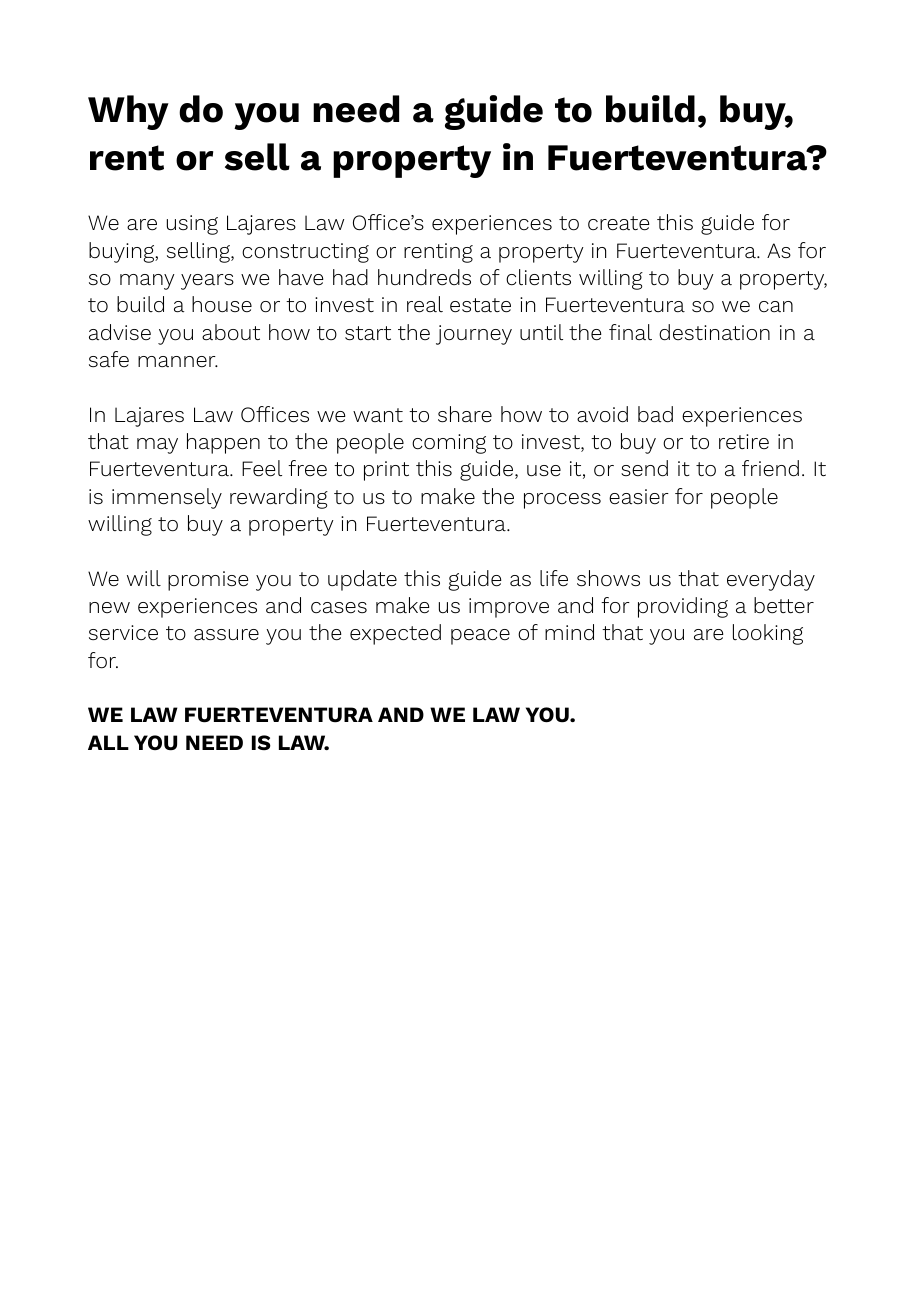 Image resolution: width=924 pixels, height=1308 pixels. Describe the element at coordinates (771, 580) in the screenshot. I see `everyday` at that location.
